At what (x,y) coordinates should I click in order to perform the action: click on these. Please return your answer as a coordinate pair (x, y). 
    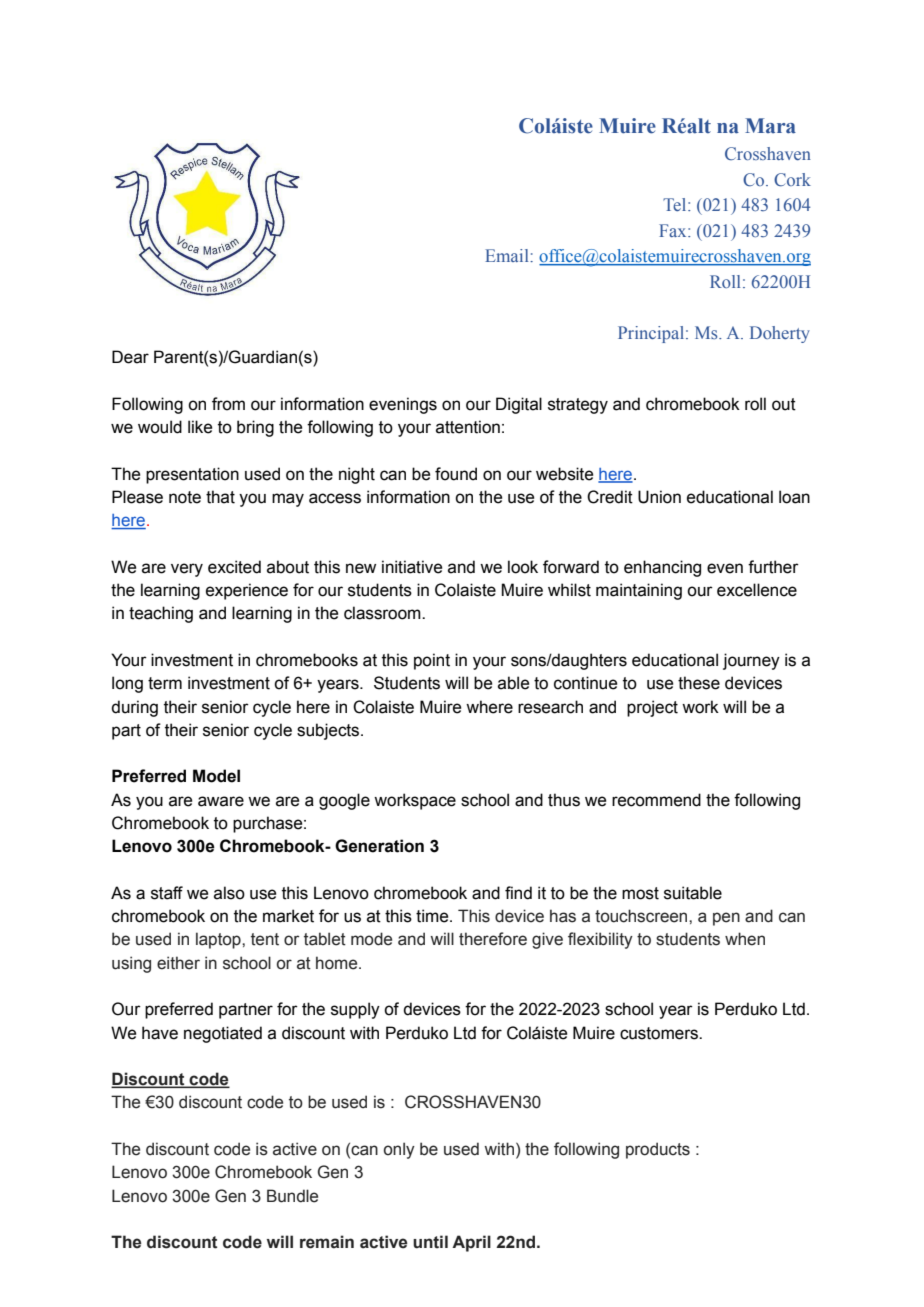
    Looking at the image, I should click on (699, 683).
